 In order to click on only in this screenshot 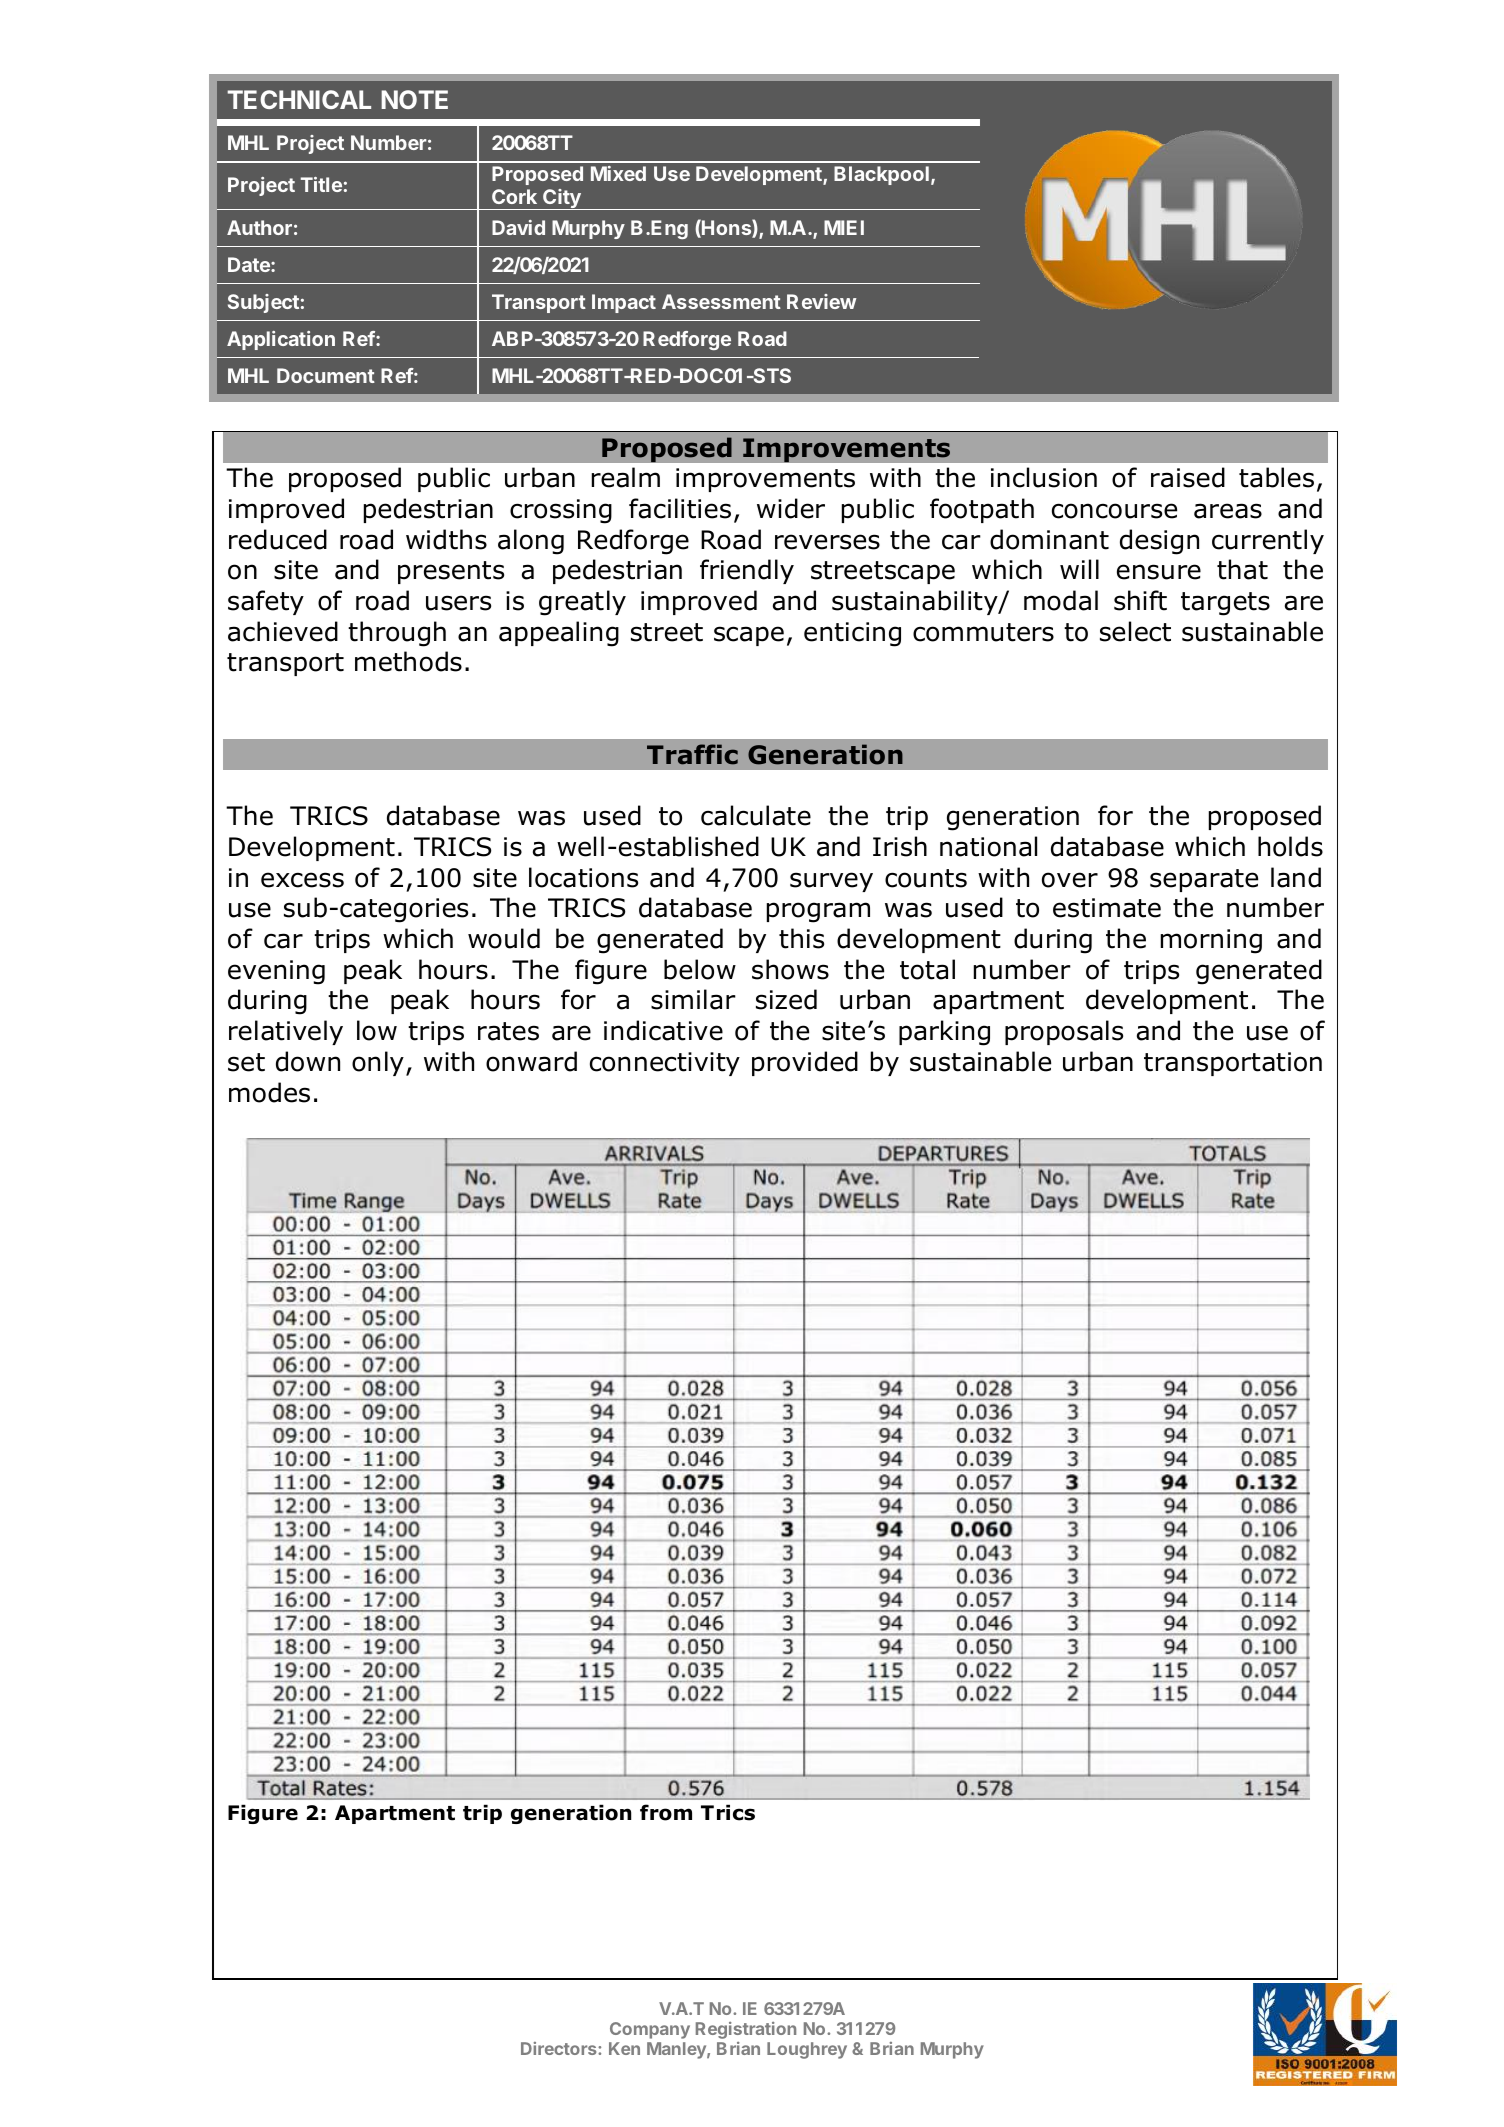, I will do `click(378, 1063)`.
